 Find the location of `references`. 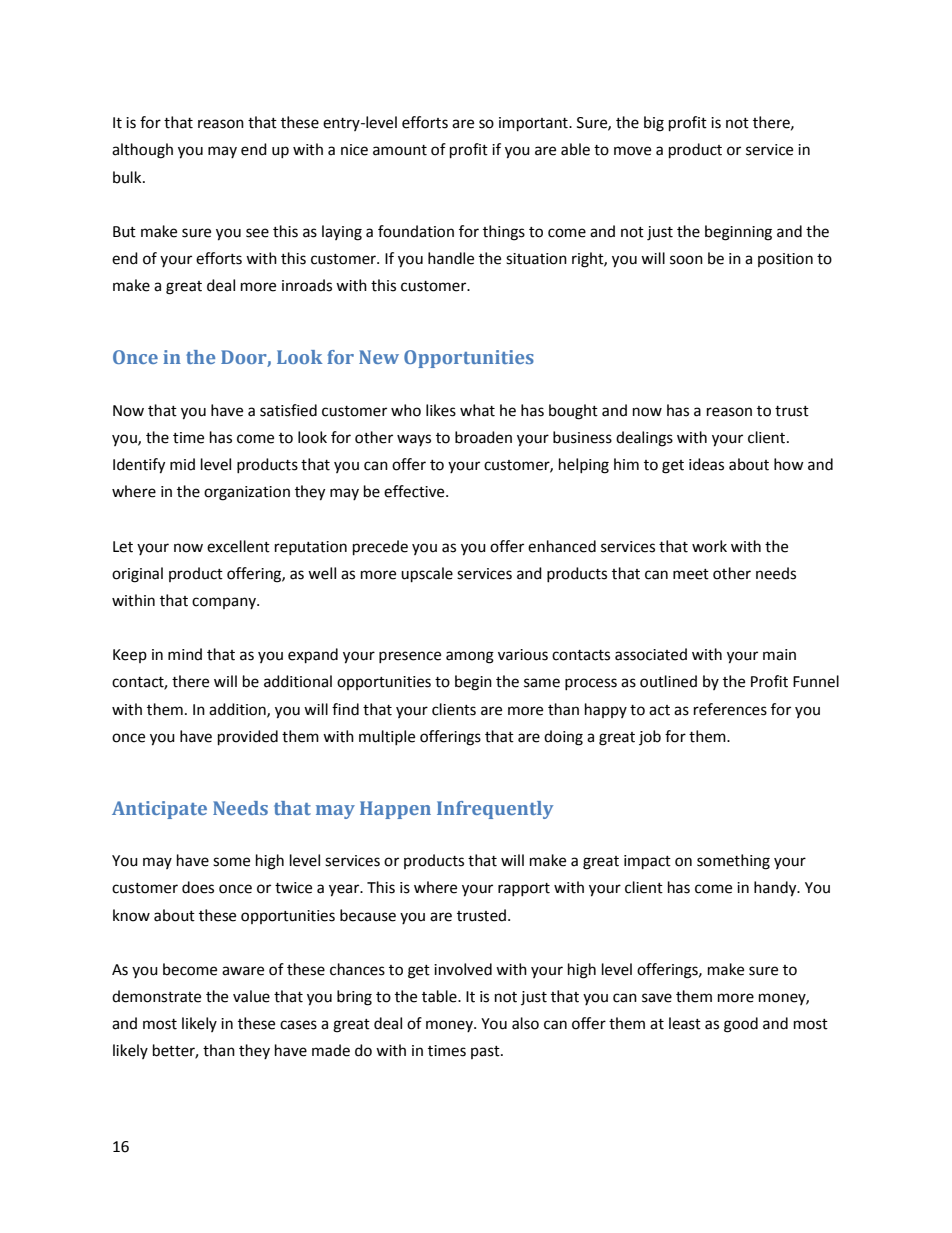

references is located at coordinates (730, 709).
